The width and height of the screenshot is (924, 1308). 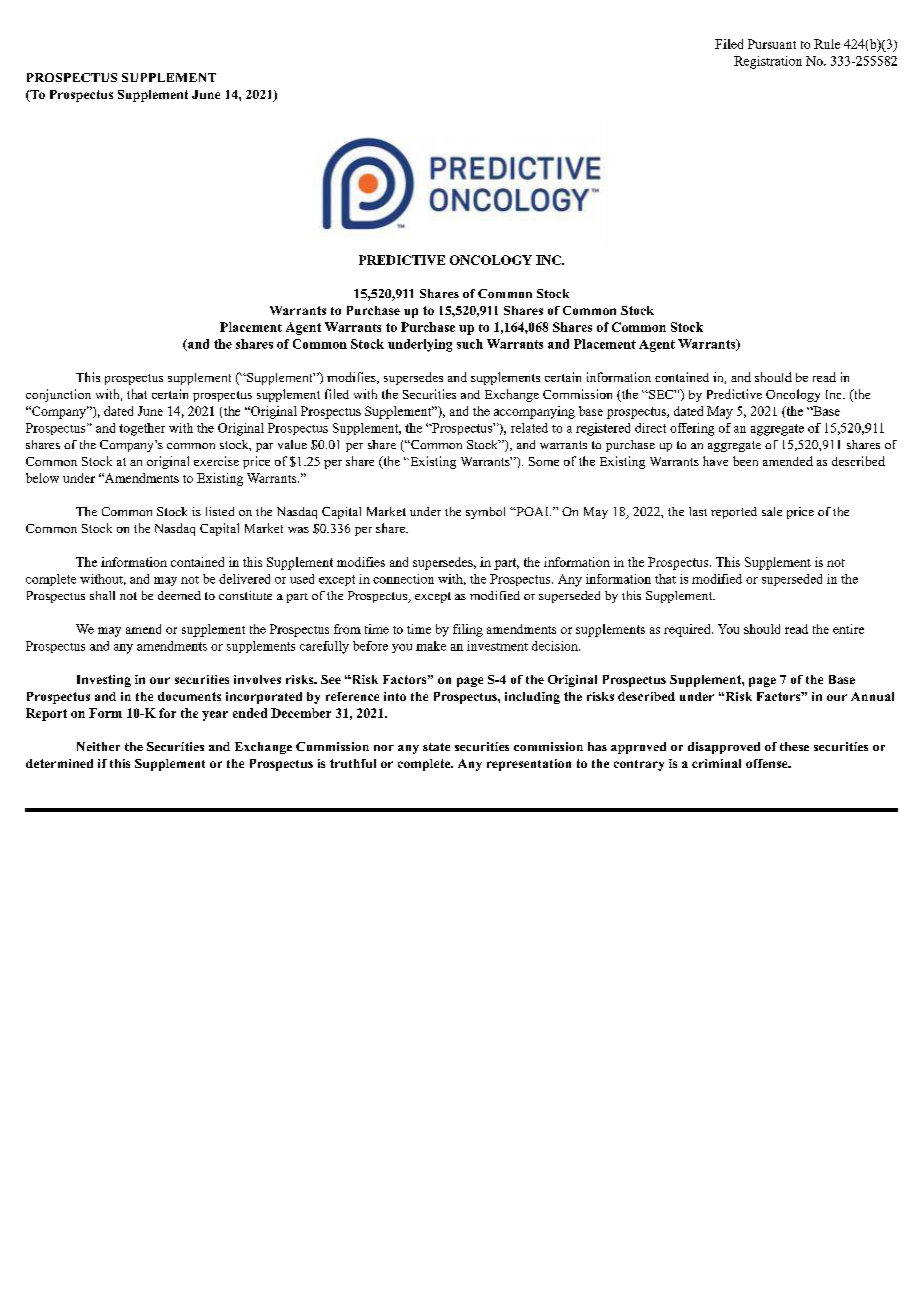 What do you see at coordinates (98, 746) in the screenshot?
I see `Neither` at bounding box center [98, 746].
